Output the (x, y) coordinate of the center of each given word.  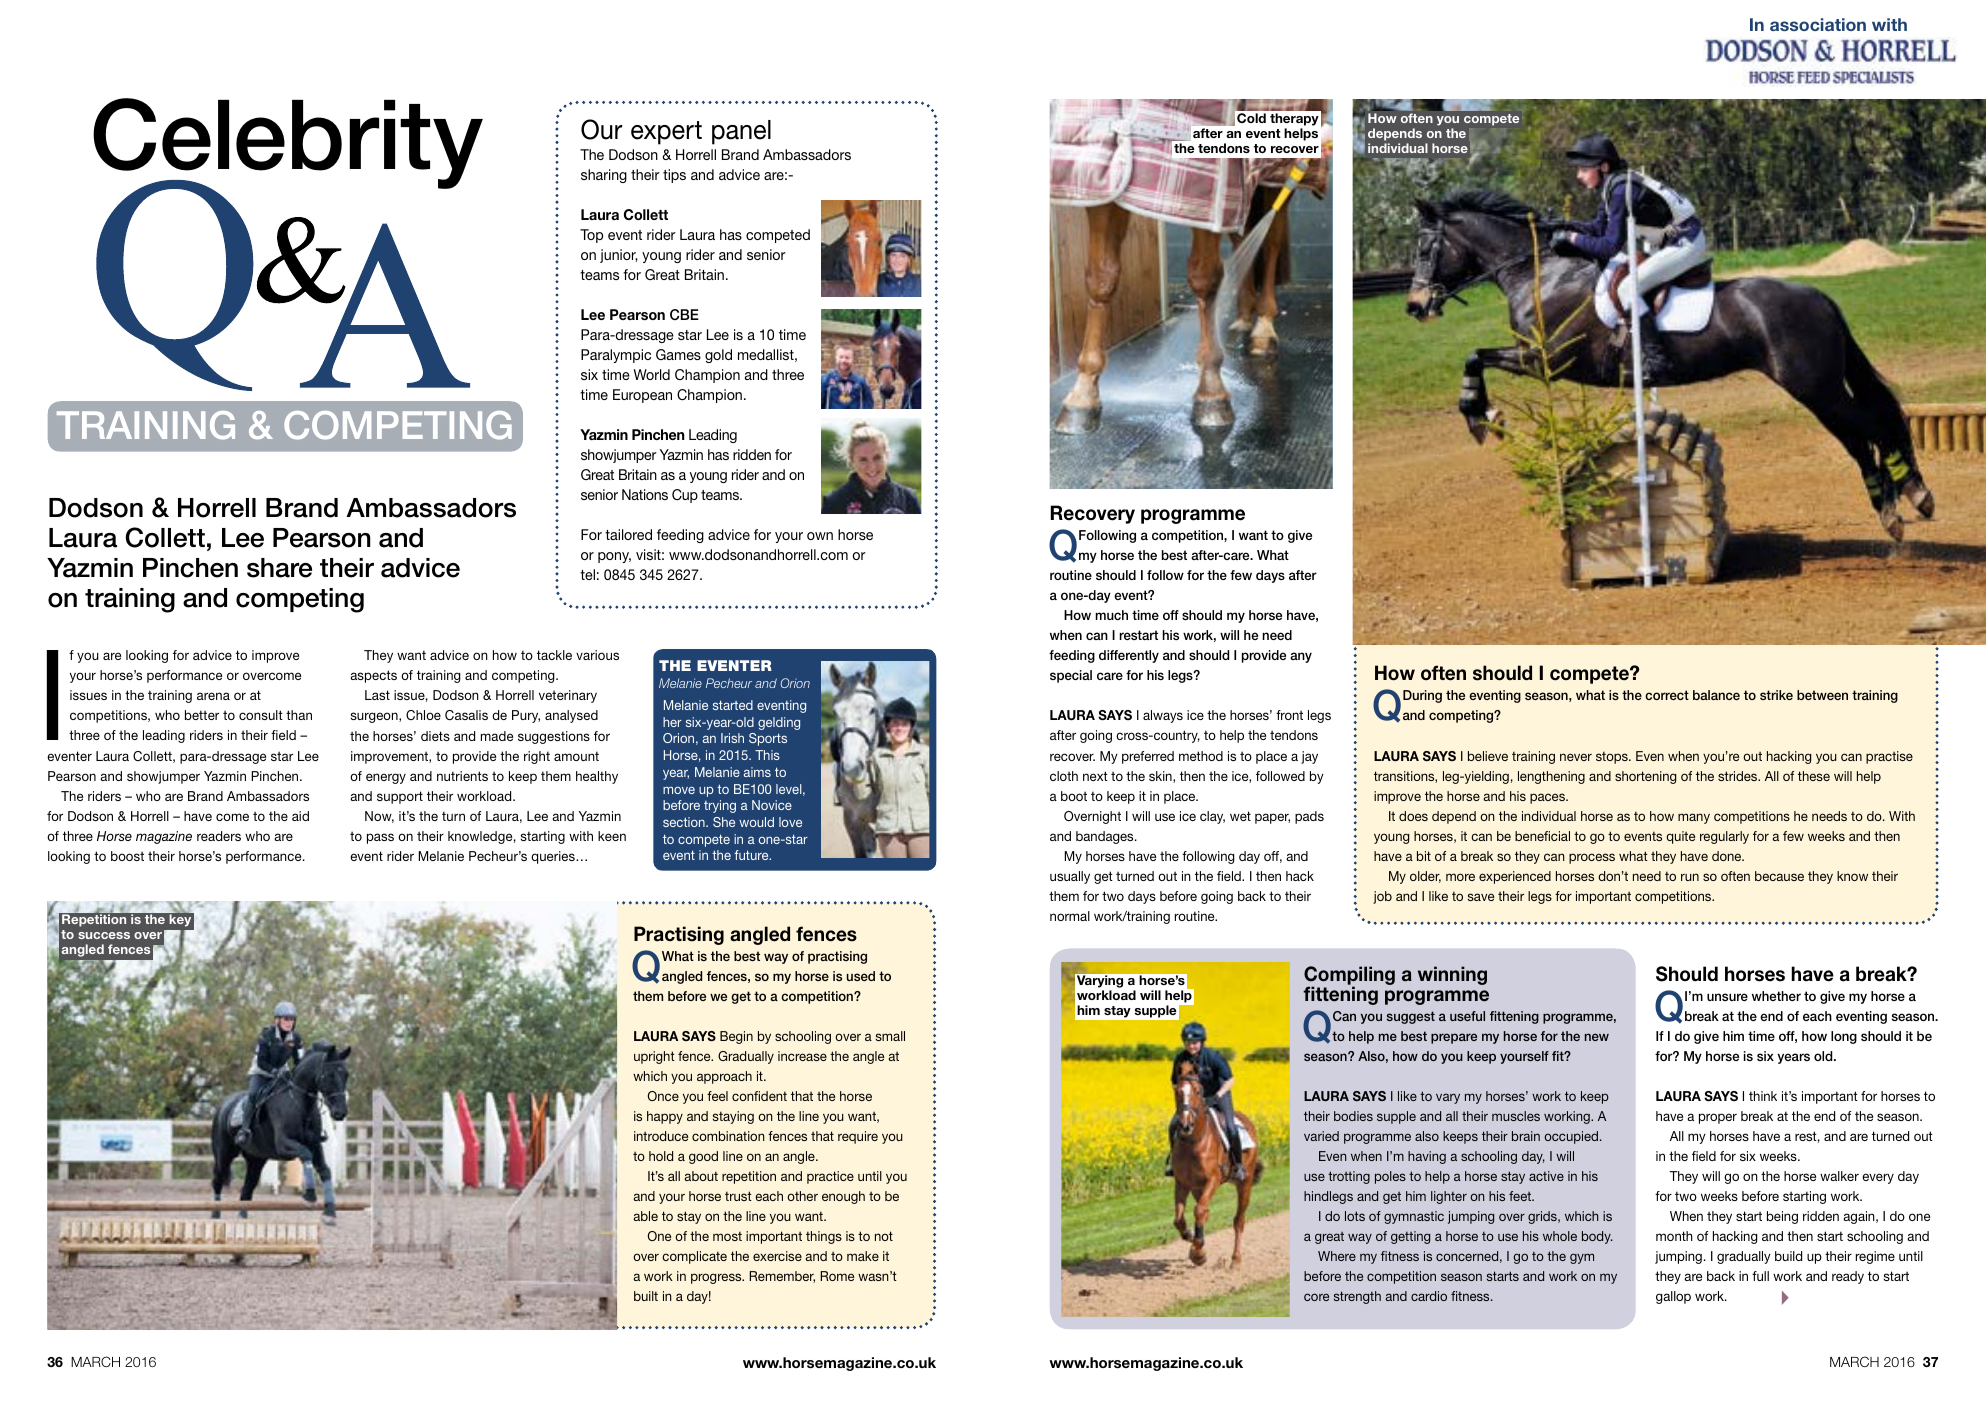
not (884, 1236)
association (1818, 24)
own (820, 536)
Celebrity (288, 145)
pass (380, 838)
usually (1070, 877)
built (646, 1296)
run (1690, 877)
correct (1667, 695)
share (279, 568)
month (1674, 1236)
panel (741, 132)
